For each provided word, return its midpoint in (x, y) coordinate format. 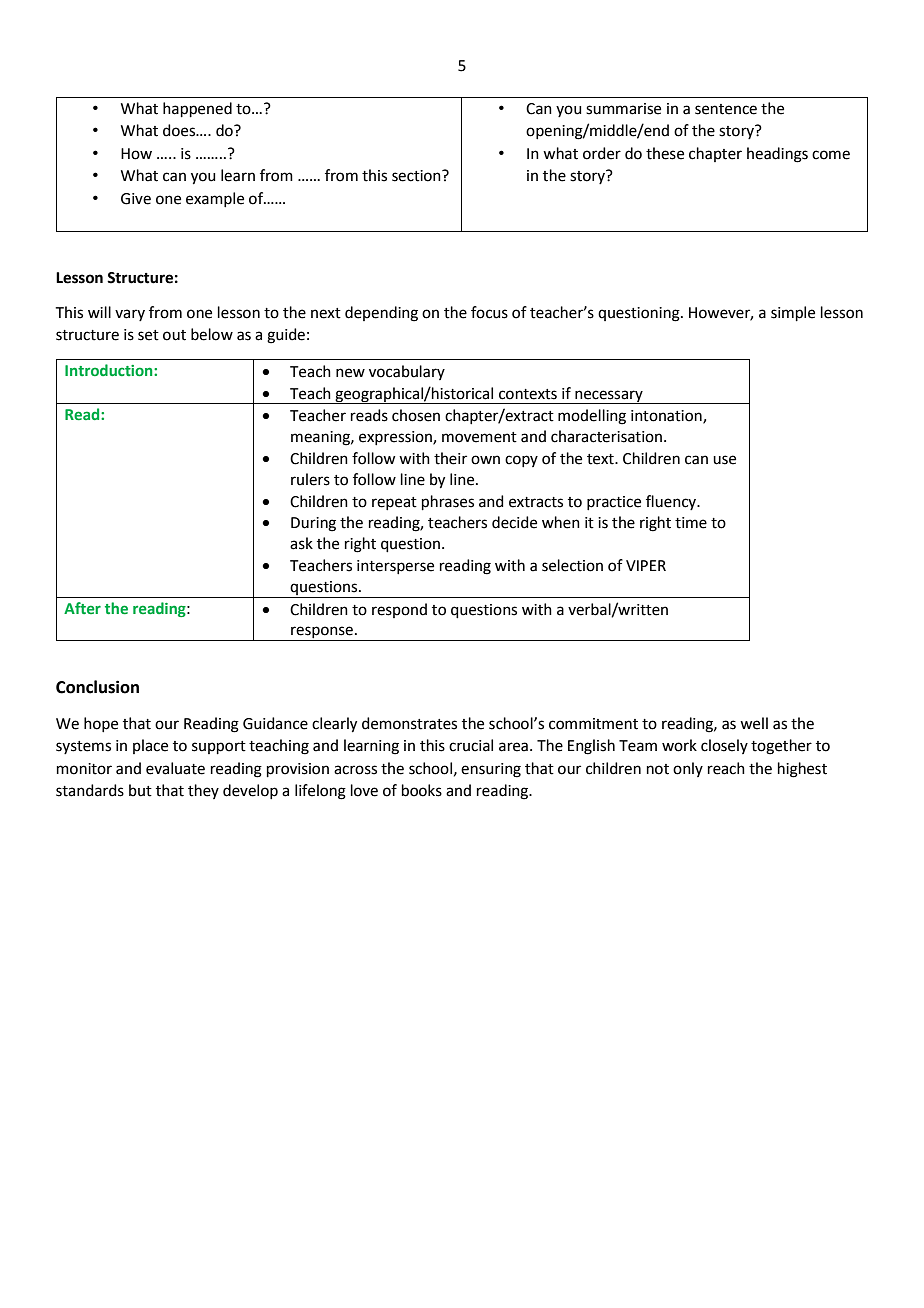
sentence (726, 109)
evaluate (175, 768)
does (180, 130)
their (450, 458)
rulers (310, 479)
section (417, 176)
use (724, 460)
